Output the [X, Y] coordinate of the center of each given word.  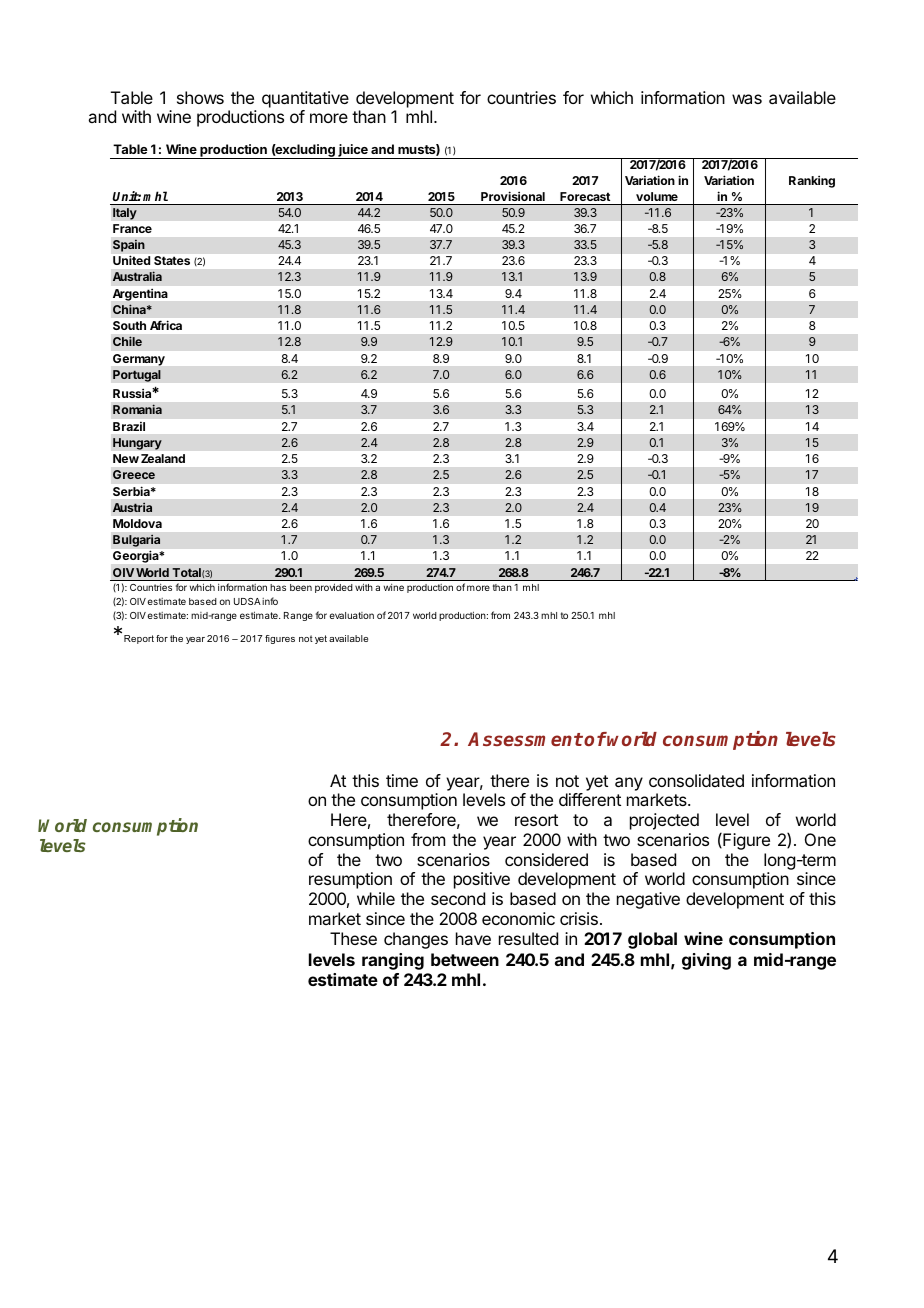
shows [200, 97]
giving [706, 961]
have [473, 938]
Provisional [513, 196]
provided [334, 588]
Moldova [137, 523]
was [747, 99]
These [353, 938]
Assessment [525, 739]
